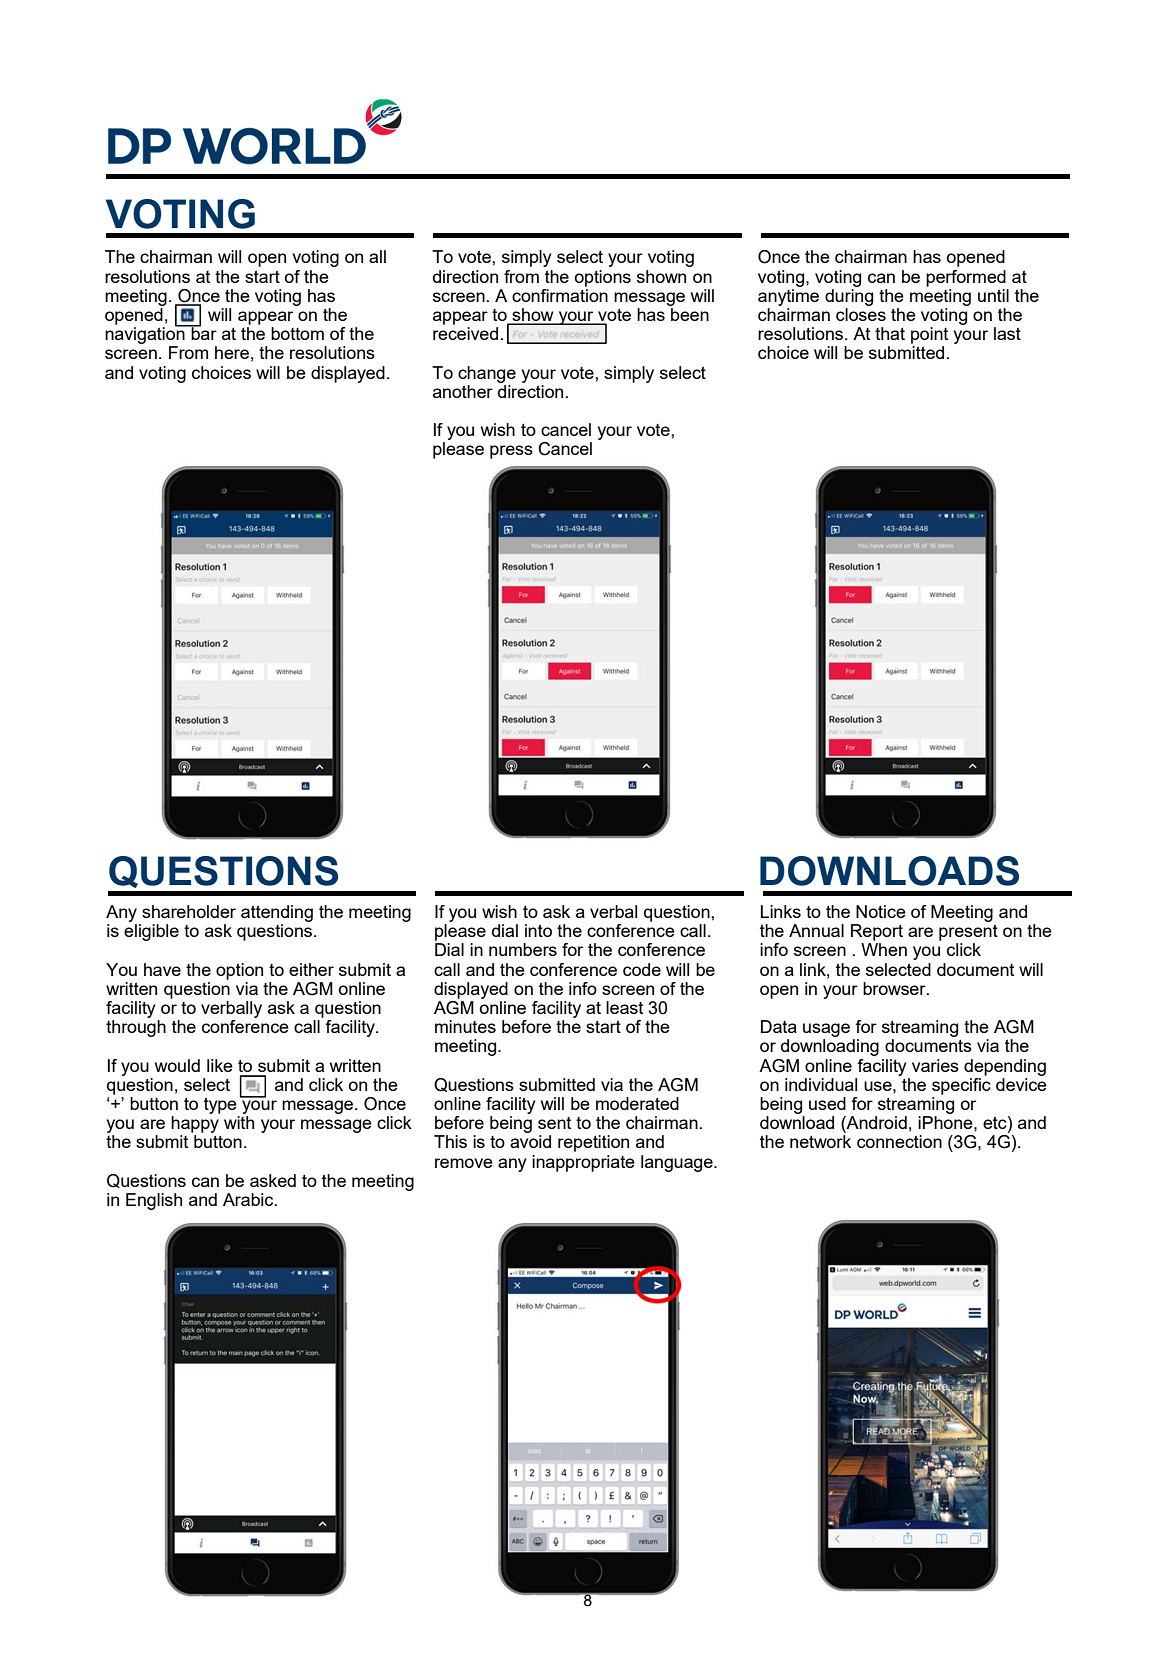 The width and height of the image is (1176, 1663). Describe the element at coordinates (511, 452) in the image. I see `press` at that location.
